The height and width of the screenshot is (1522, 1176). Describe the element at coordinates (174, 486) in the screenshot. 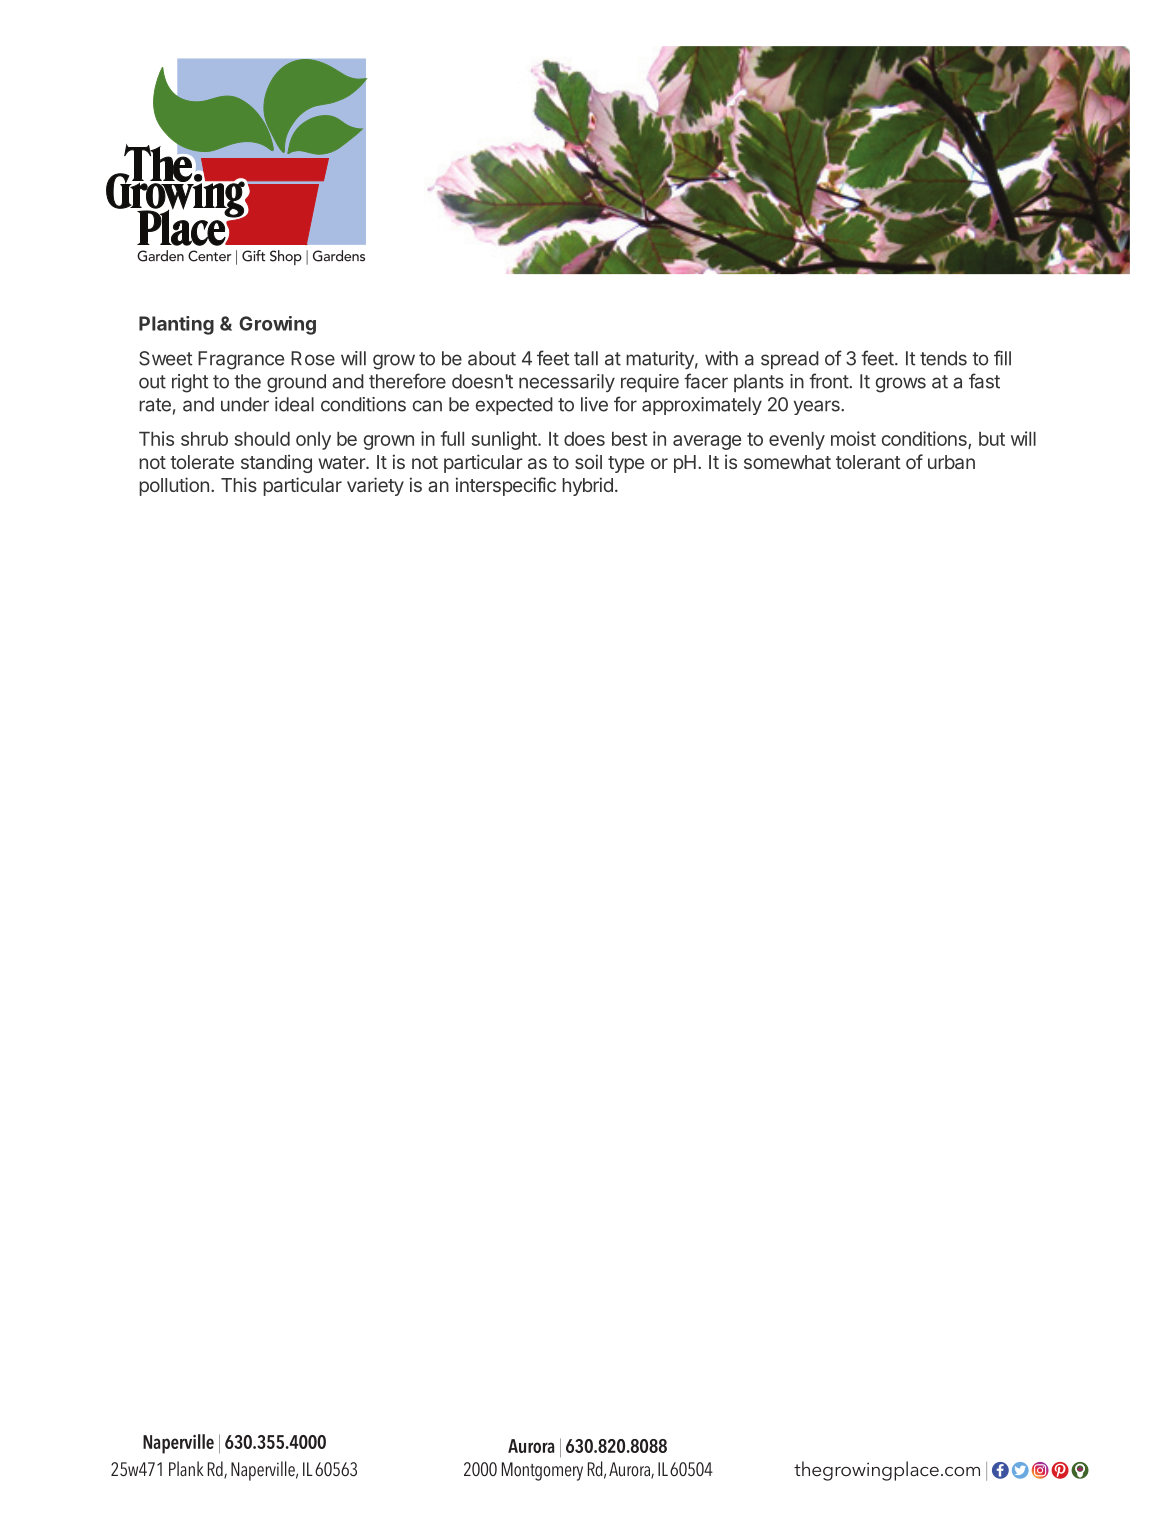

I see `pollution` at that location.
